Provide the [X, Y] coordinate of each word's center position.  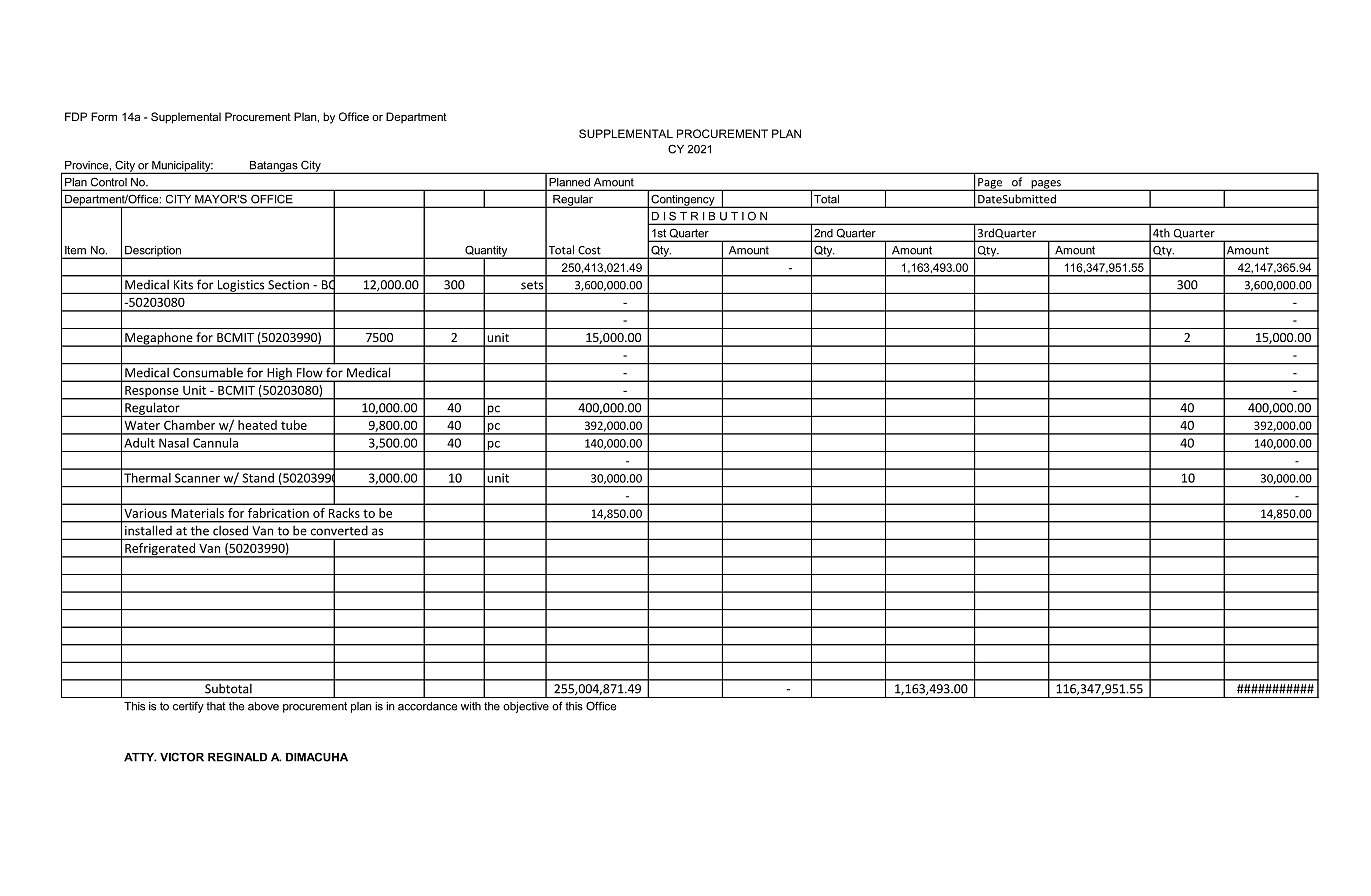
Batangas [273, 167]
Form [104, 116]
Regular [573, 201]
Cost [589, 250]
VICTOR [182, 757]
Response [152, 393]
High [279, 375]
